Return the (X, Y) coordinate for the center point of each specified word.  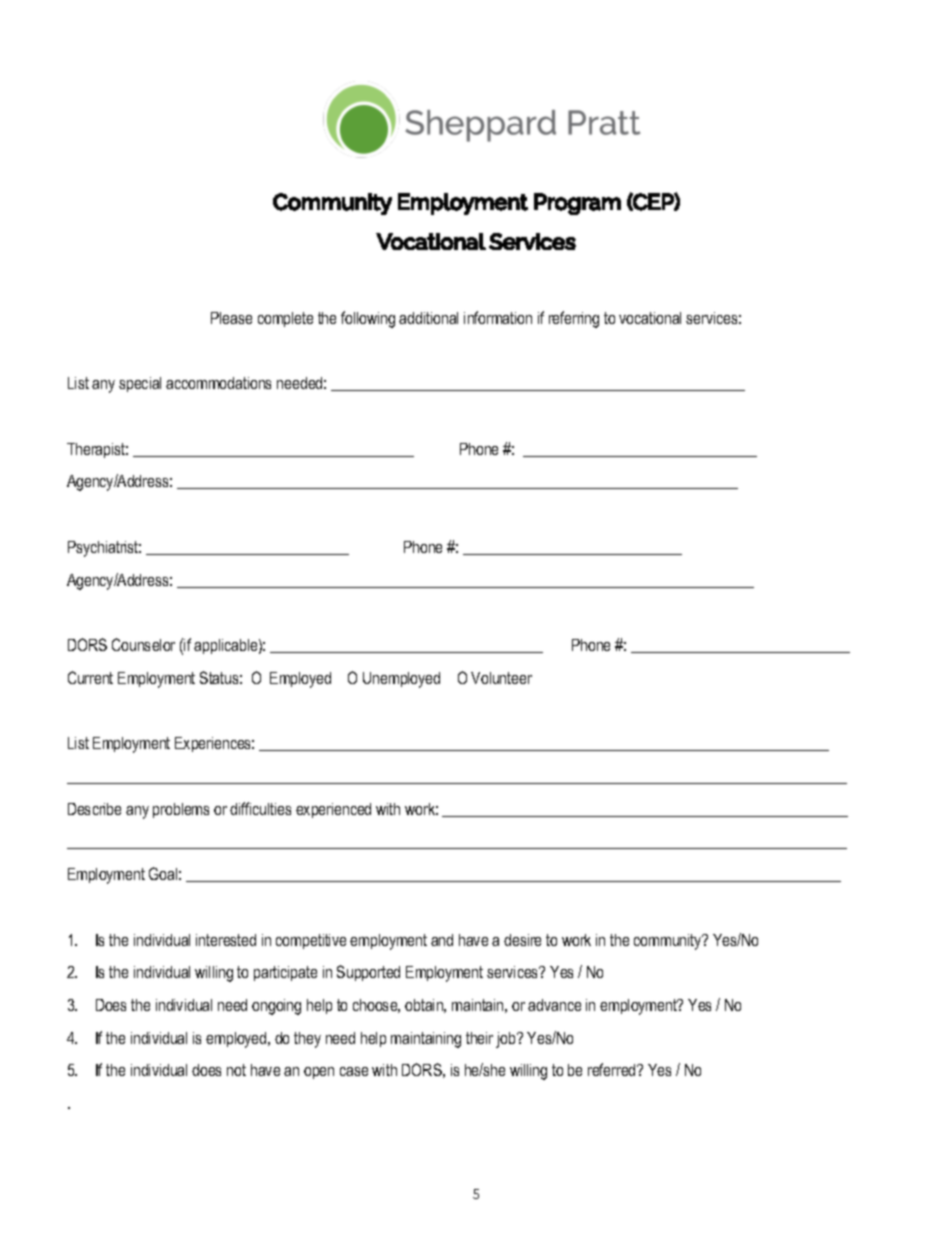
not (236, 1070)
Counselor (143, 644)
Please (231, 318)
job (507, 1040)
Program (577, 204)
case (354, 1071)
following (368, 319)
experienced (333, 810)
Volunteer (501, 678)
